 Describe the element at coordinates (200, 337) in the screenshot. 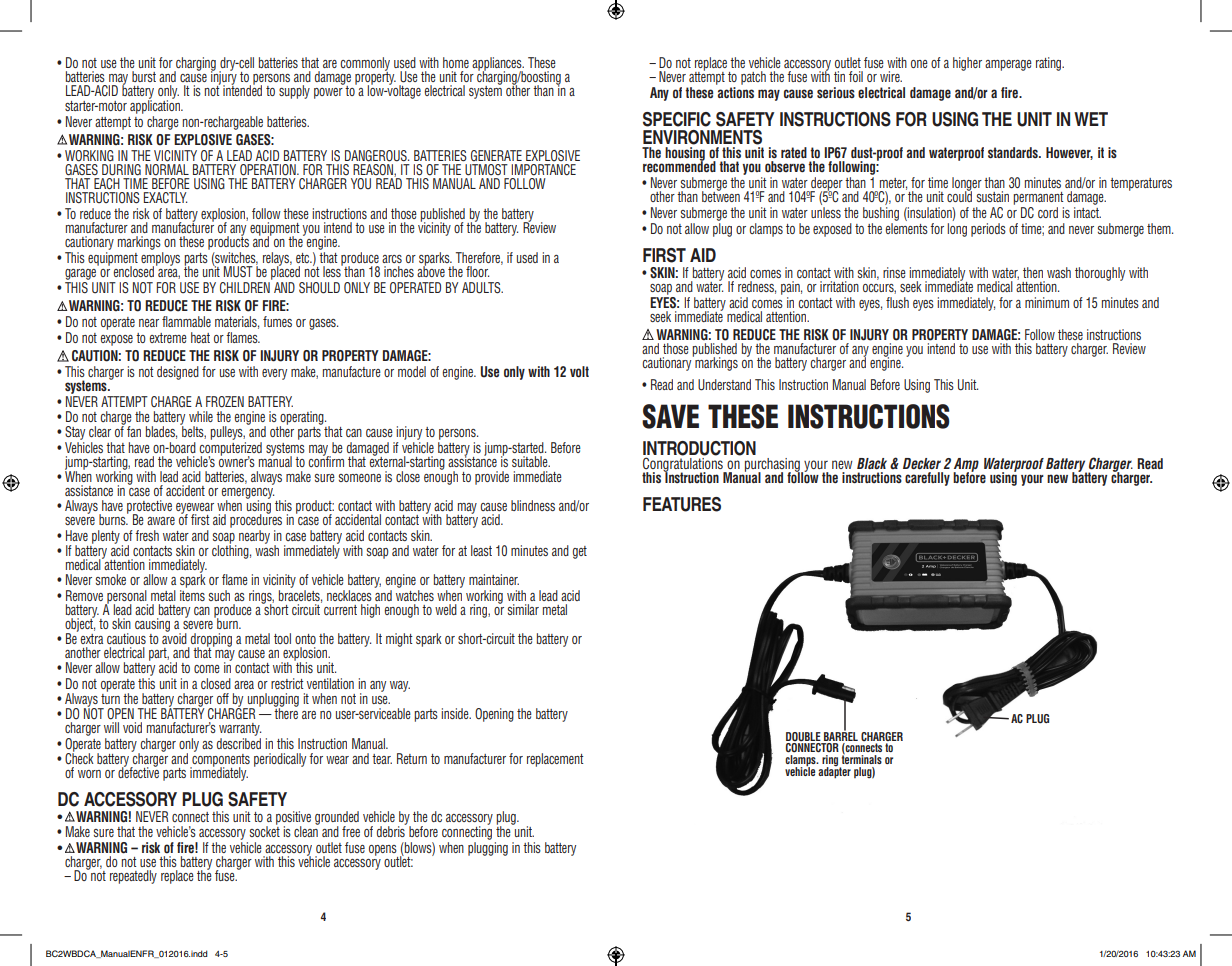

I see `heat` at that location.
